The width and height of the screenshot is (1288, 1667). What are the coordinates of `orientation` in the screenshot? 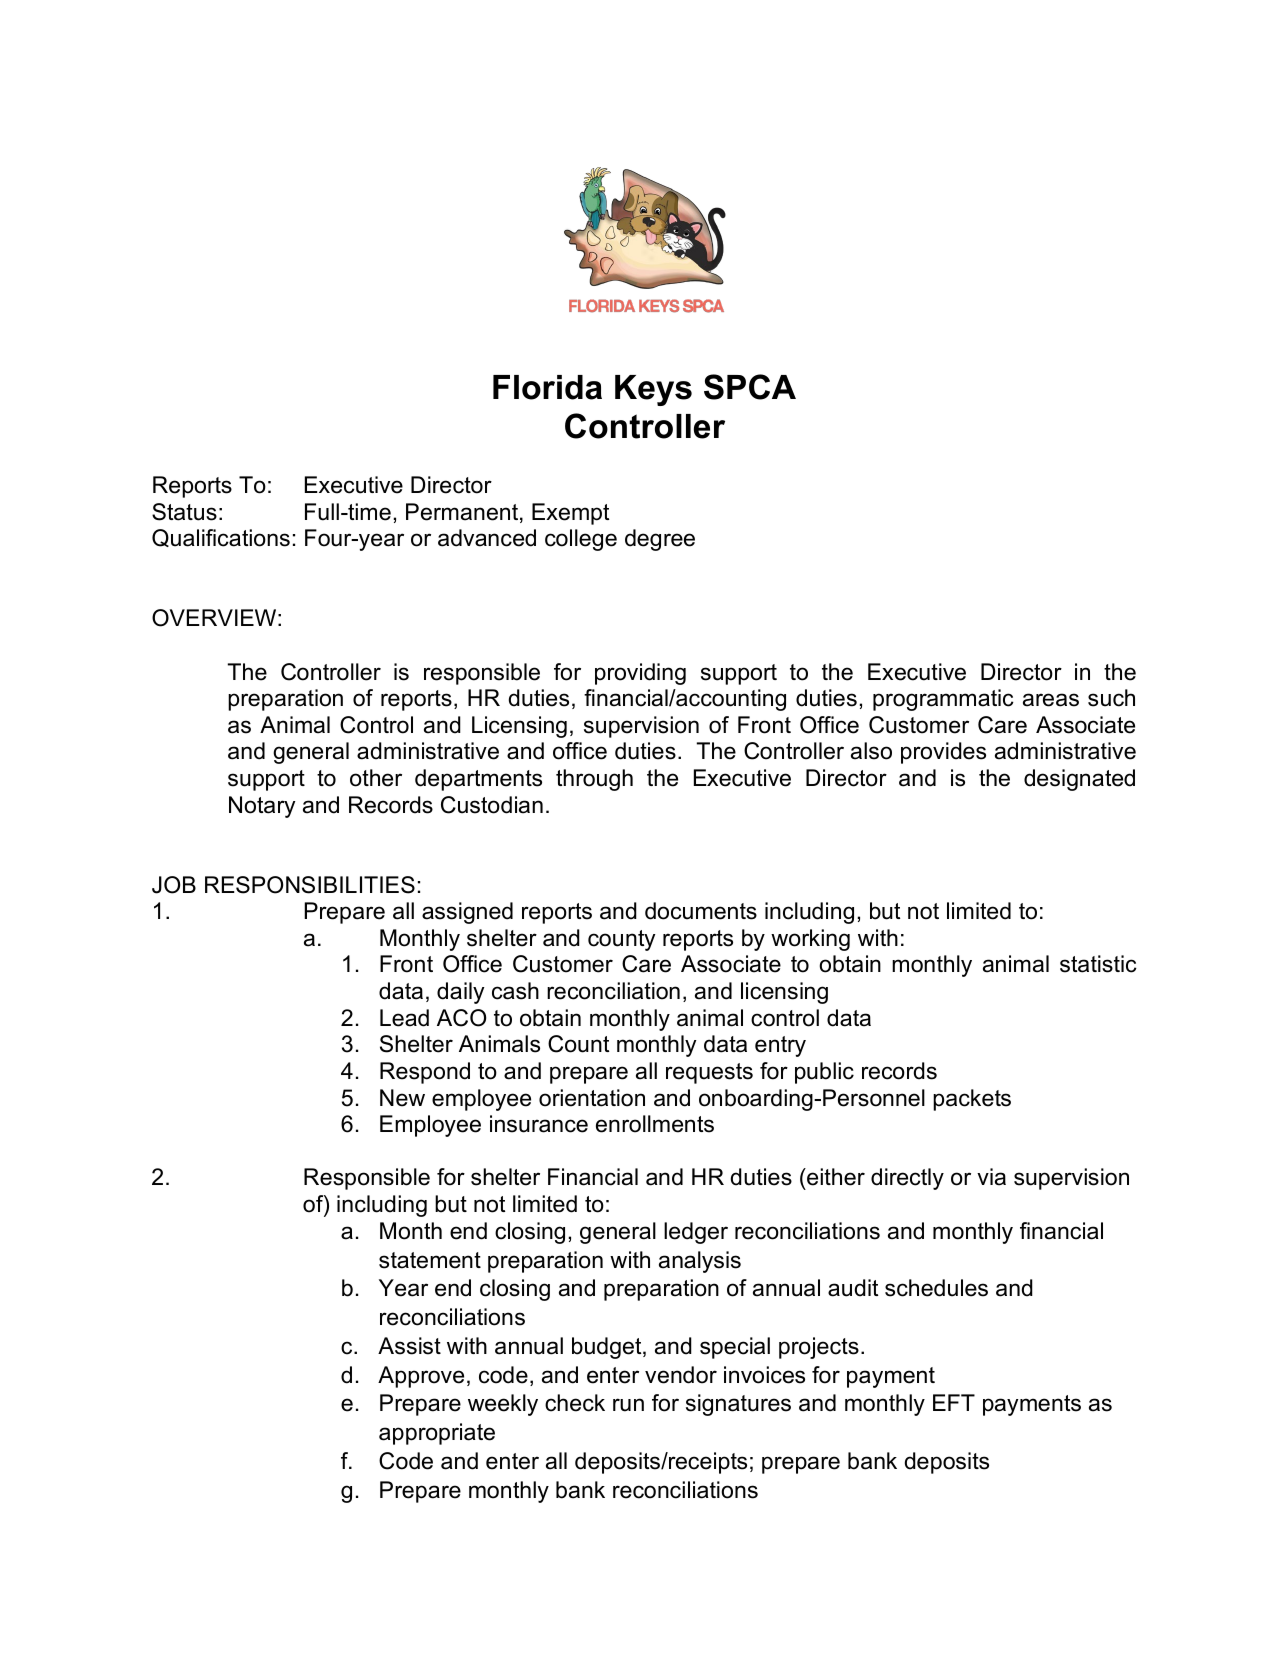 It's located at (592, 1098).
